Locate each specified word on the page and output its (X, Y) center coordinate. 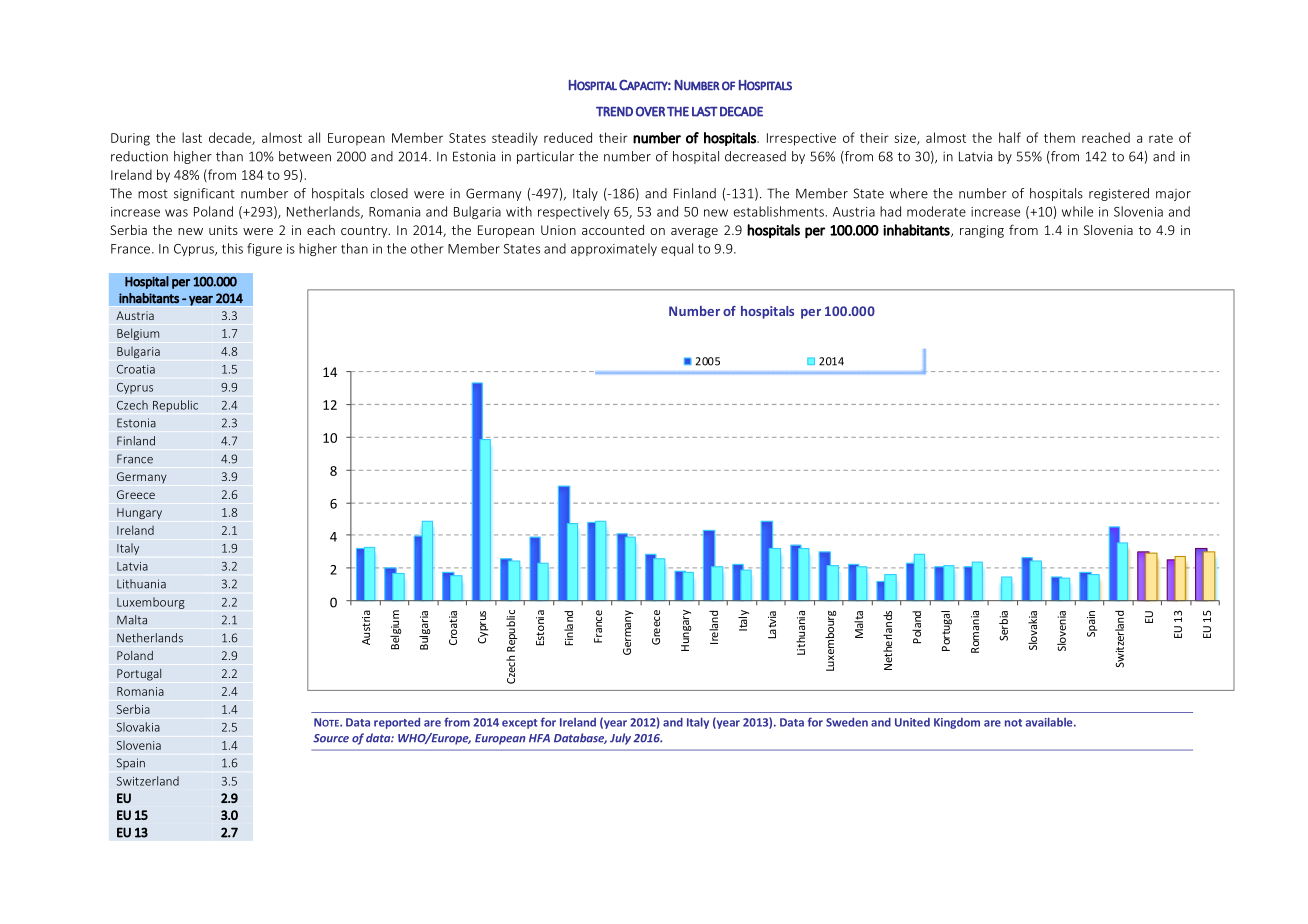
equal (677, 249)
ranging (982, 231)
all (314, 137)
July (620, 739)
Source (331, 738)
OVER (650, 111)
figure (264, 249)
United (912, 722)
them (1059, 137)
